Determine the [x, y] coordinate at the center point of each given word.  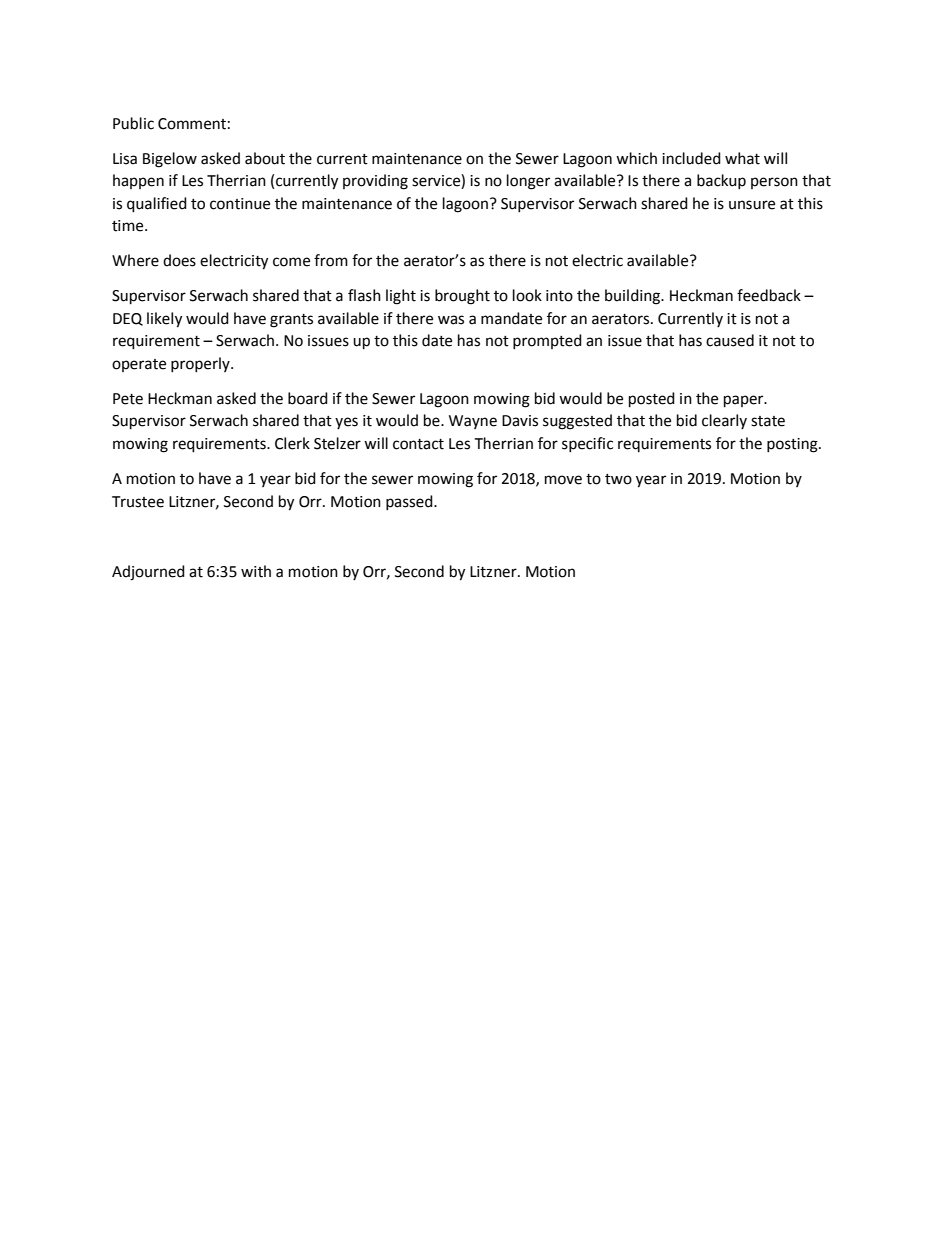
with [256, 571]
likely [164, 320]
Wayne [473, 422]
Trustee [138, 502]
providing [375, 182]
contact [418, 444]
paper [745, 401]
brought [462, 297]
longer [528, 182]
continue [240, 204]
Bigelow [170, 160]
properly [201, 364]
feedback [769, 295]
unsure [752, 205]
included [691, 158]
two [618, 479]
